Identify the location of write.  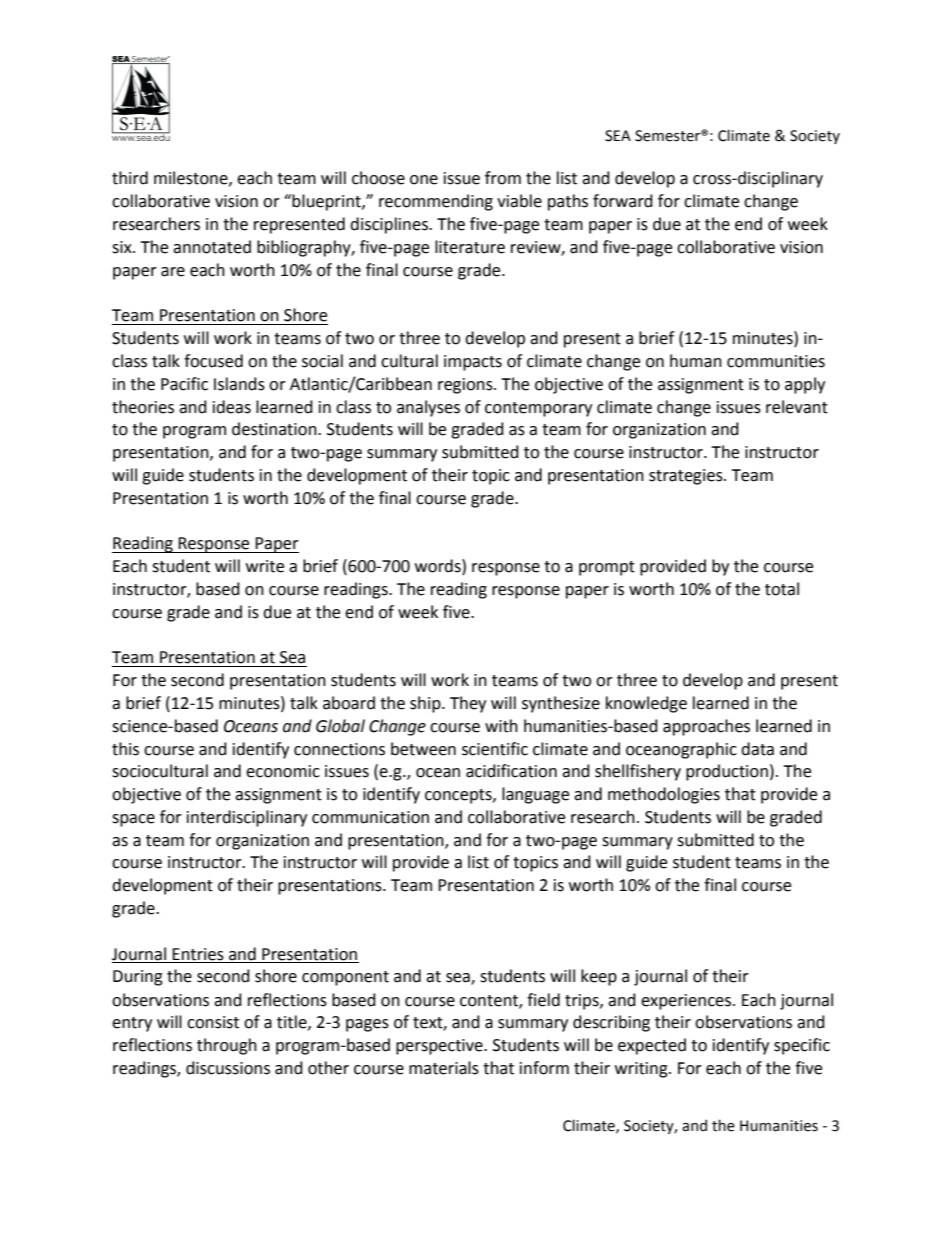
(265, 566).
